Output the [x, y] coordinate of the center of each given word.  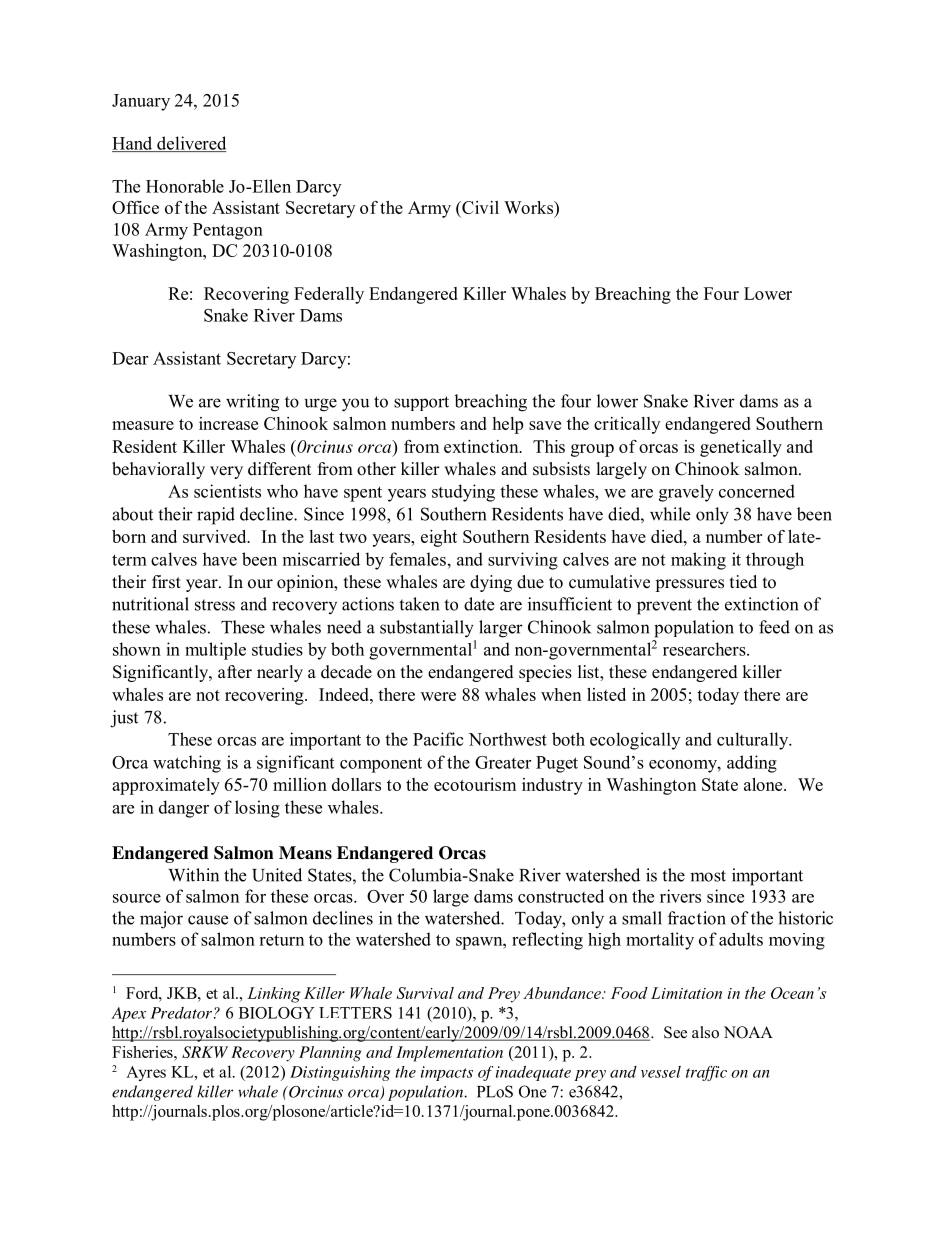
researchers [705, 649]
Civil [479, 209]
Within [193, 875]
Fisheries [143, 1052]
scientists [227, 491]
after [235, 672]
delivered [191, 144]
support [421, 403]
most [708, 876]
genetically [741, 448]
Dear [130, 358]
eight [439, 538]
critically [627, 425]
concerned [757, 491]
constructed [561, 896]
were [438, 696]
